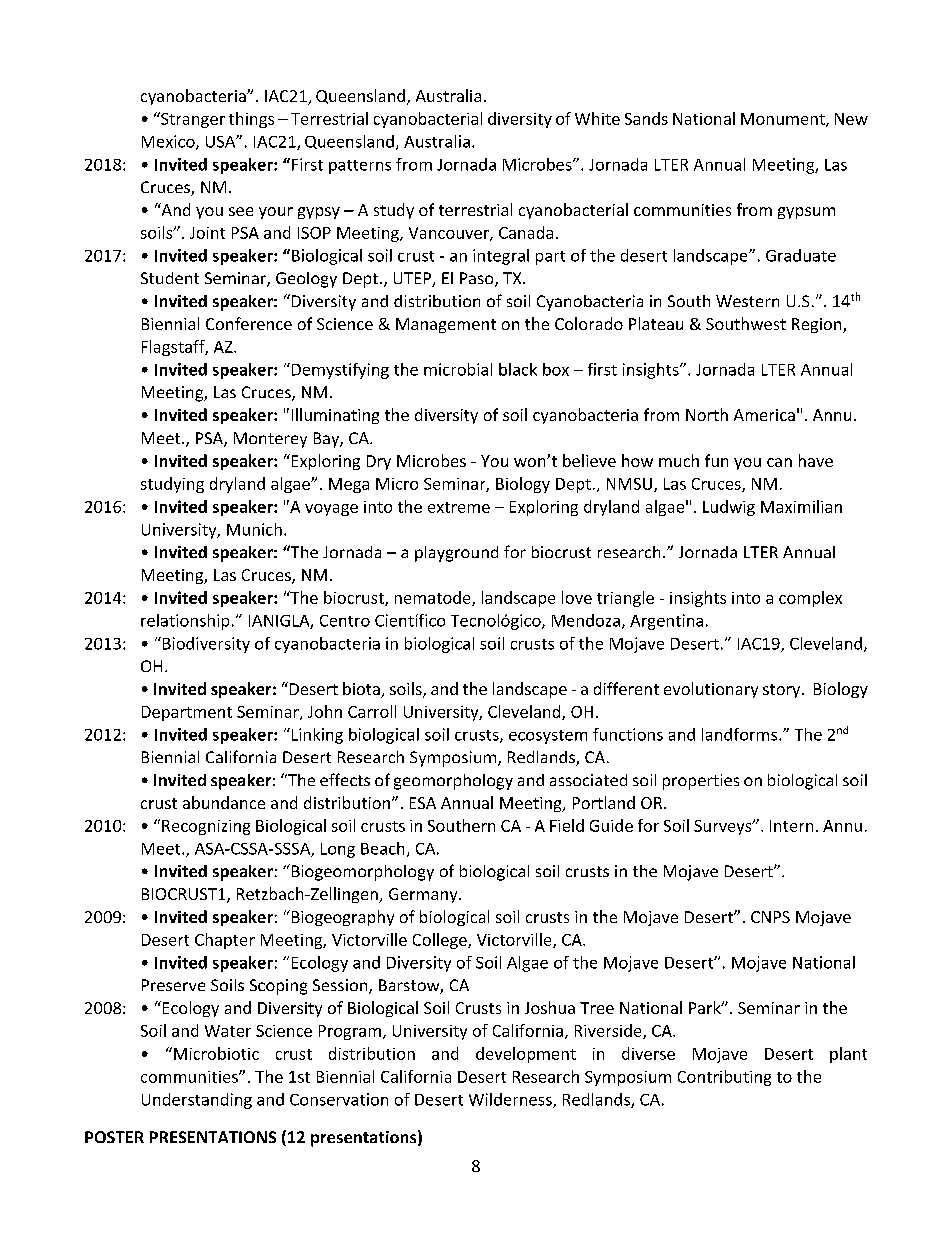 The height and width of the screenshot is (1233, 952). What do you see at coordinates (784, 120) in the screenshot?
I see `Monument` at bounding box center [784, 120].
